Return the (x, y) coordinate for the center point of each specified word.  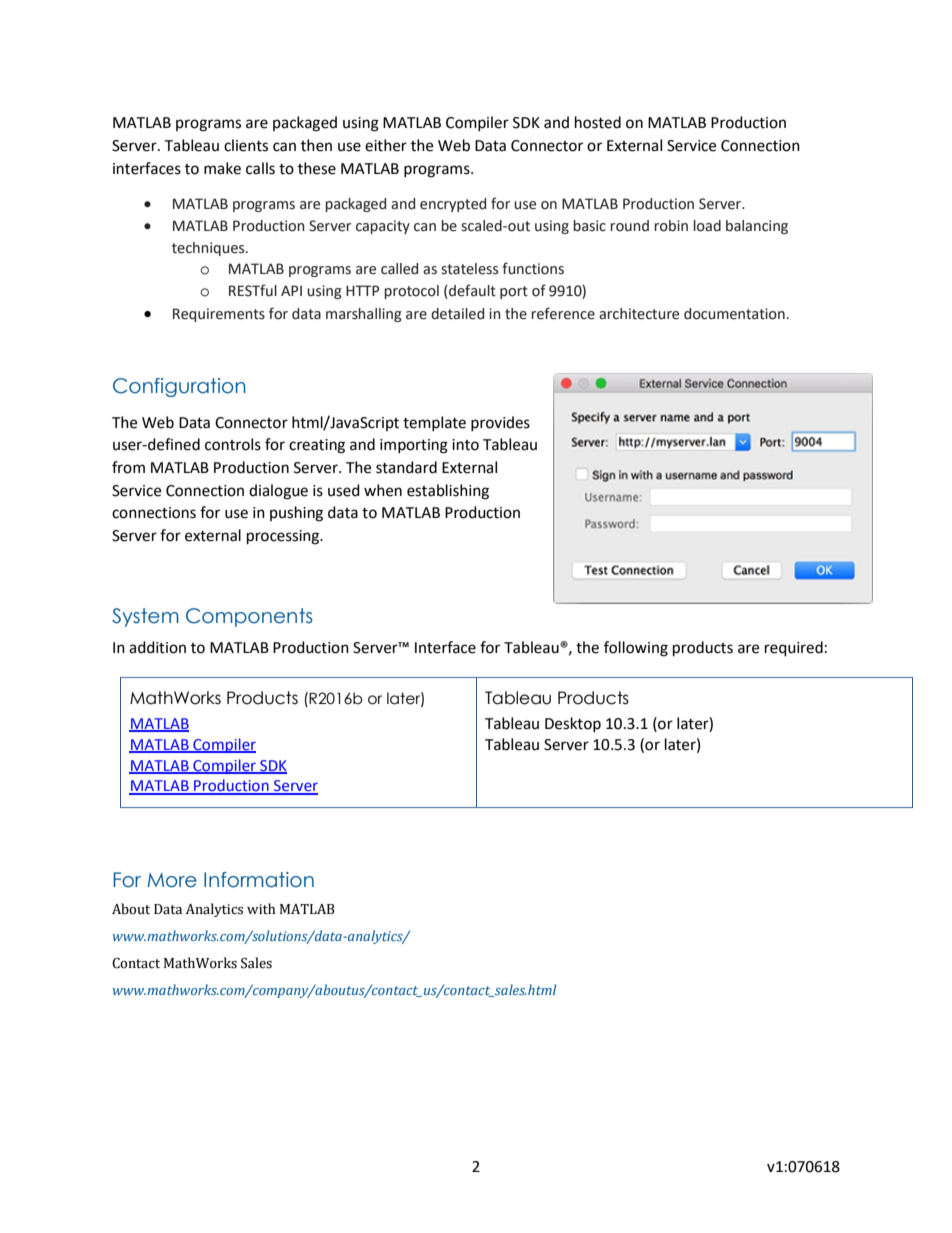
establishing (448, 492)
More (172, 880)
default (471, 290)
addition (157, 647)
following (636, 649)
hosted (598, 122)
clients (246, 145)
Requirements (219, 315)
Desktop (573, 724)
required (794, 649)
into (465, 445)
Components (249, 617)
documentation (734, 314)
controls (233, 444)
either (386, 145)
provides (500, 423)
